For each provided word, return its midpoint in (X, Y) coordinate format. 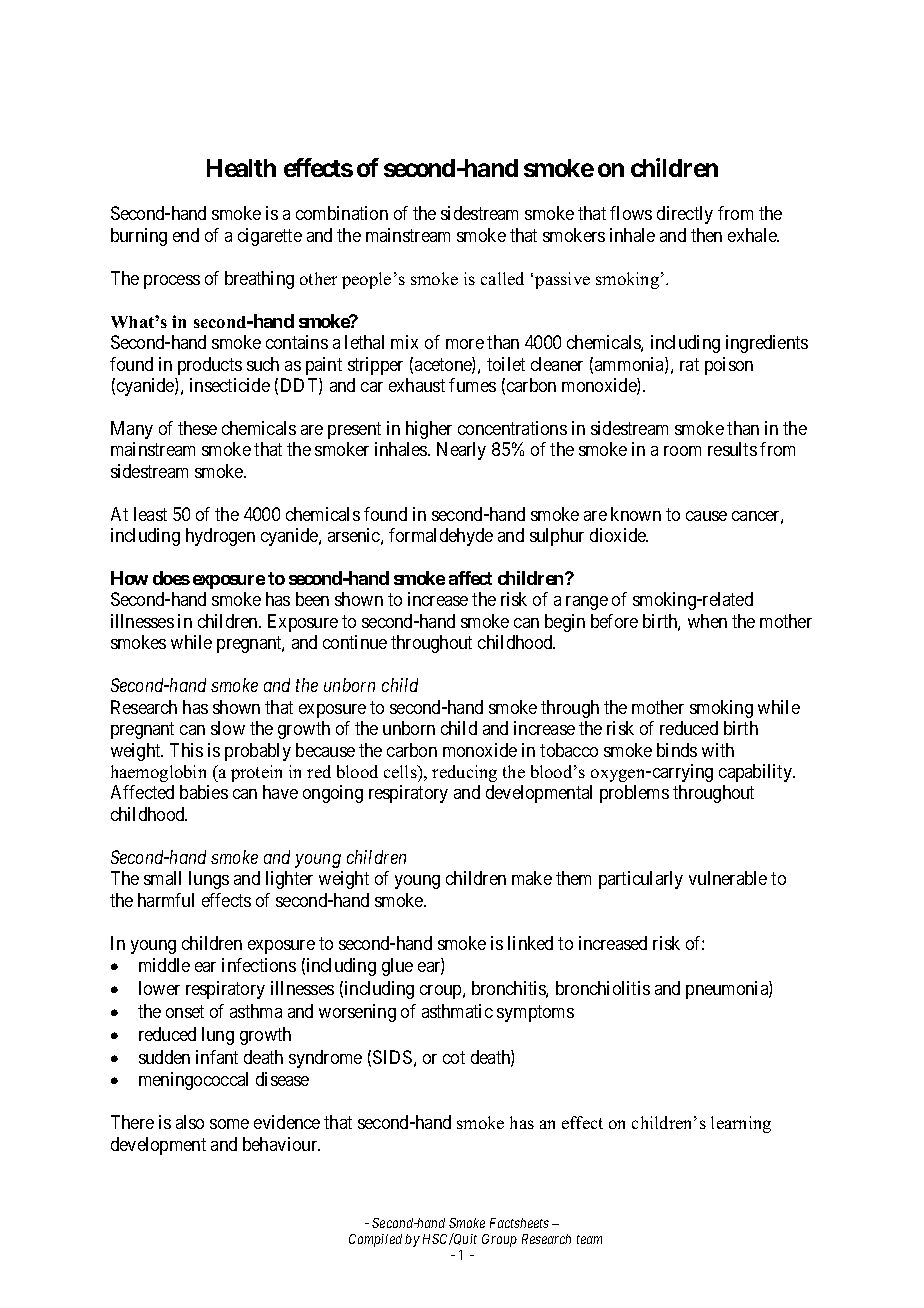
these (197, 428)
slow (228, 728)
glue (397, 967)
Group (499, 1240)
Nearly (461, 451)
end (186, 235)
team (589, 1239)
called (502, 278)
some (229, 1124)
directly (685, 215)
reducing (464, 773)
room (682, 451)
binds (677, 750)
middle (164, 965)
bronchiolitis (603, 988)
